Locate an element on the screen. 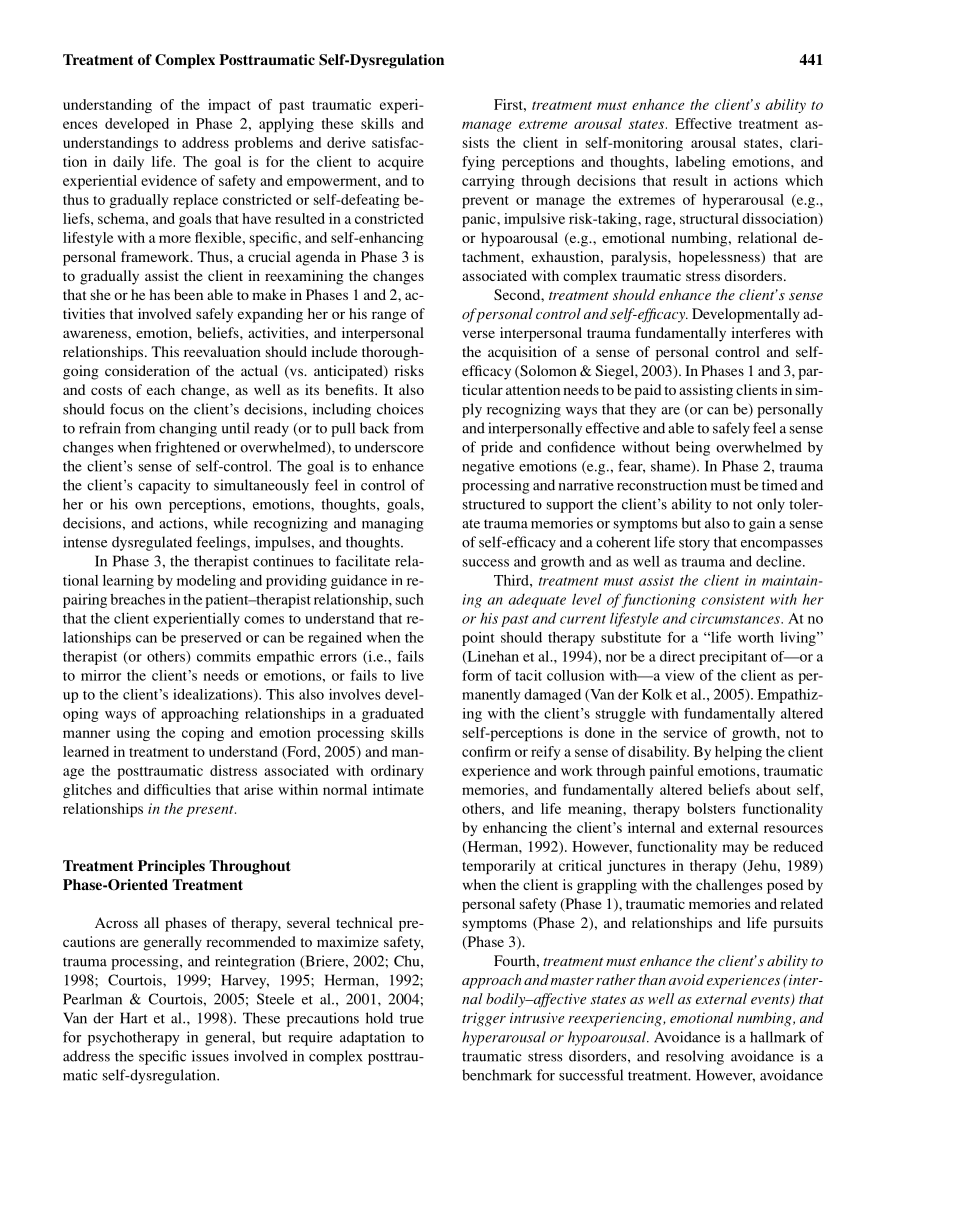 The height and width of the screenshot is (1232, 959). intimate is located at coordinates (398, 789).
